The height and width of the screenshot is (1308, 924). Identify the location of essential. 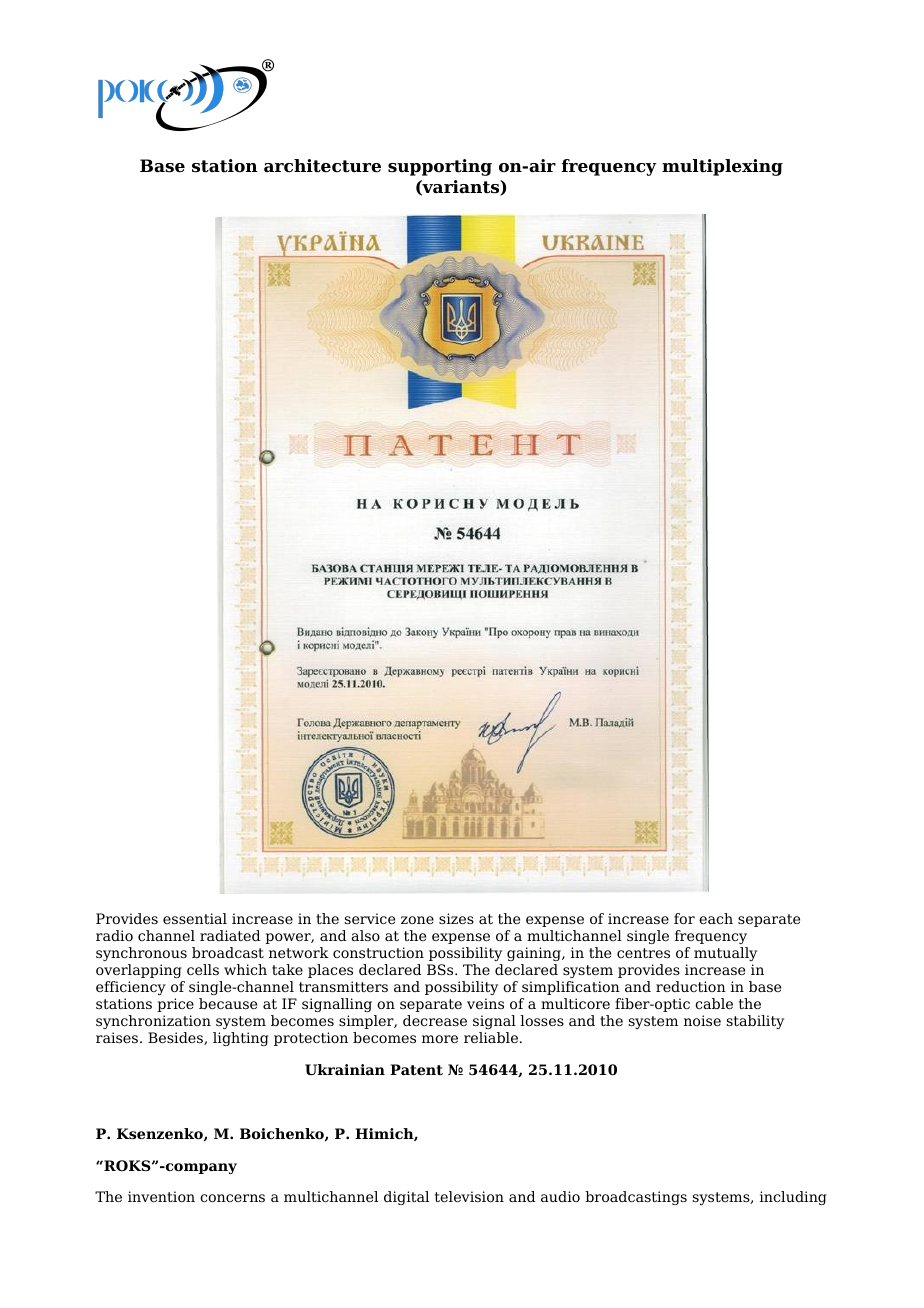
(195, 918).
